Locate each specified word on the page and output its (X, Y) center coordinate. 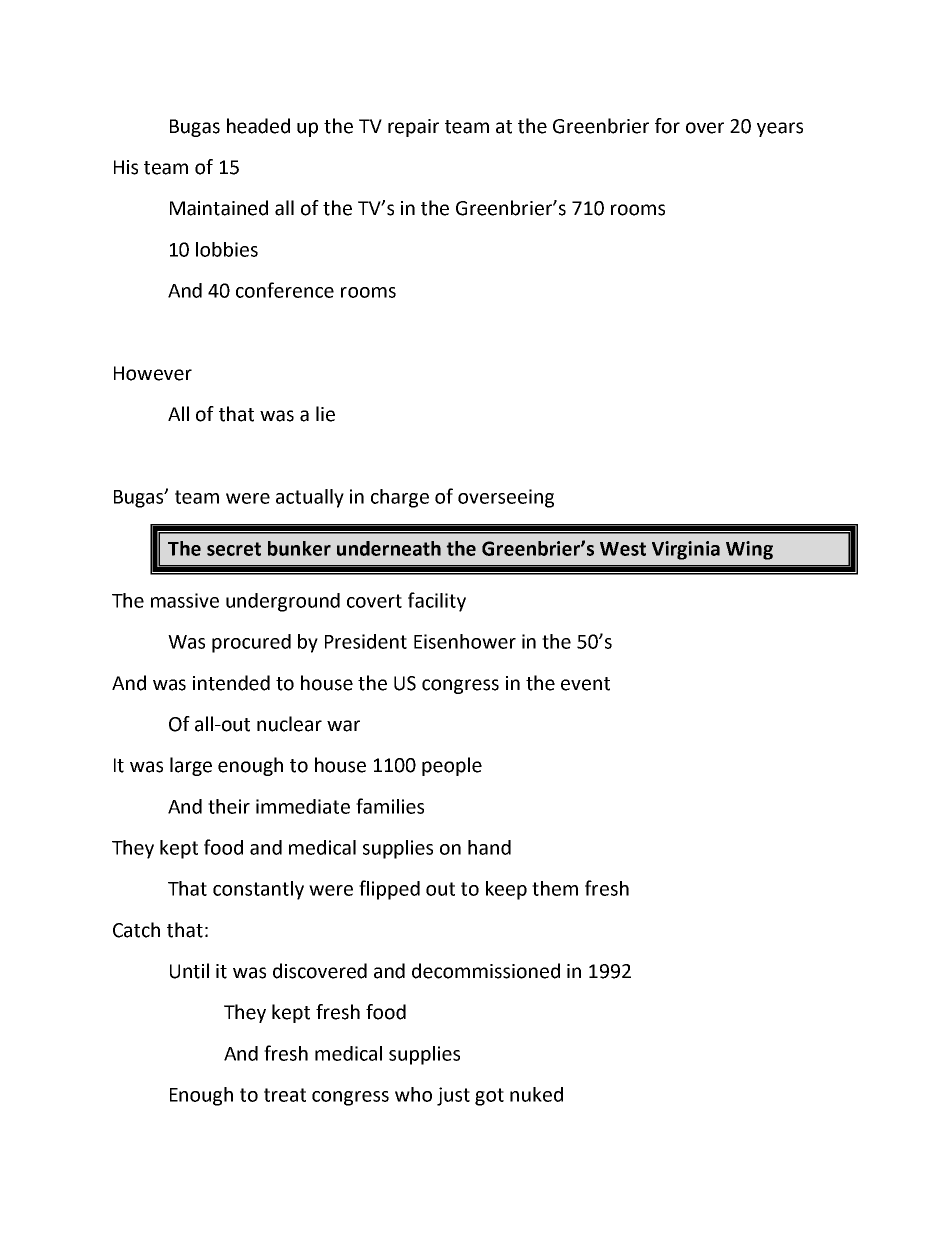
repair (413, 128)
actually (310, 498)
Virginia (686, 550)
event (585, 684)
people (452, 766)
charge (400, 498)
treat (285, 1095)
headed (258, 126)
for (667, 126)
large (191, 766)
